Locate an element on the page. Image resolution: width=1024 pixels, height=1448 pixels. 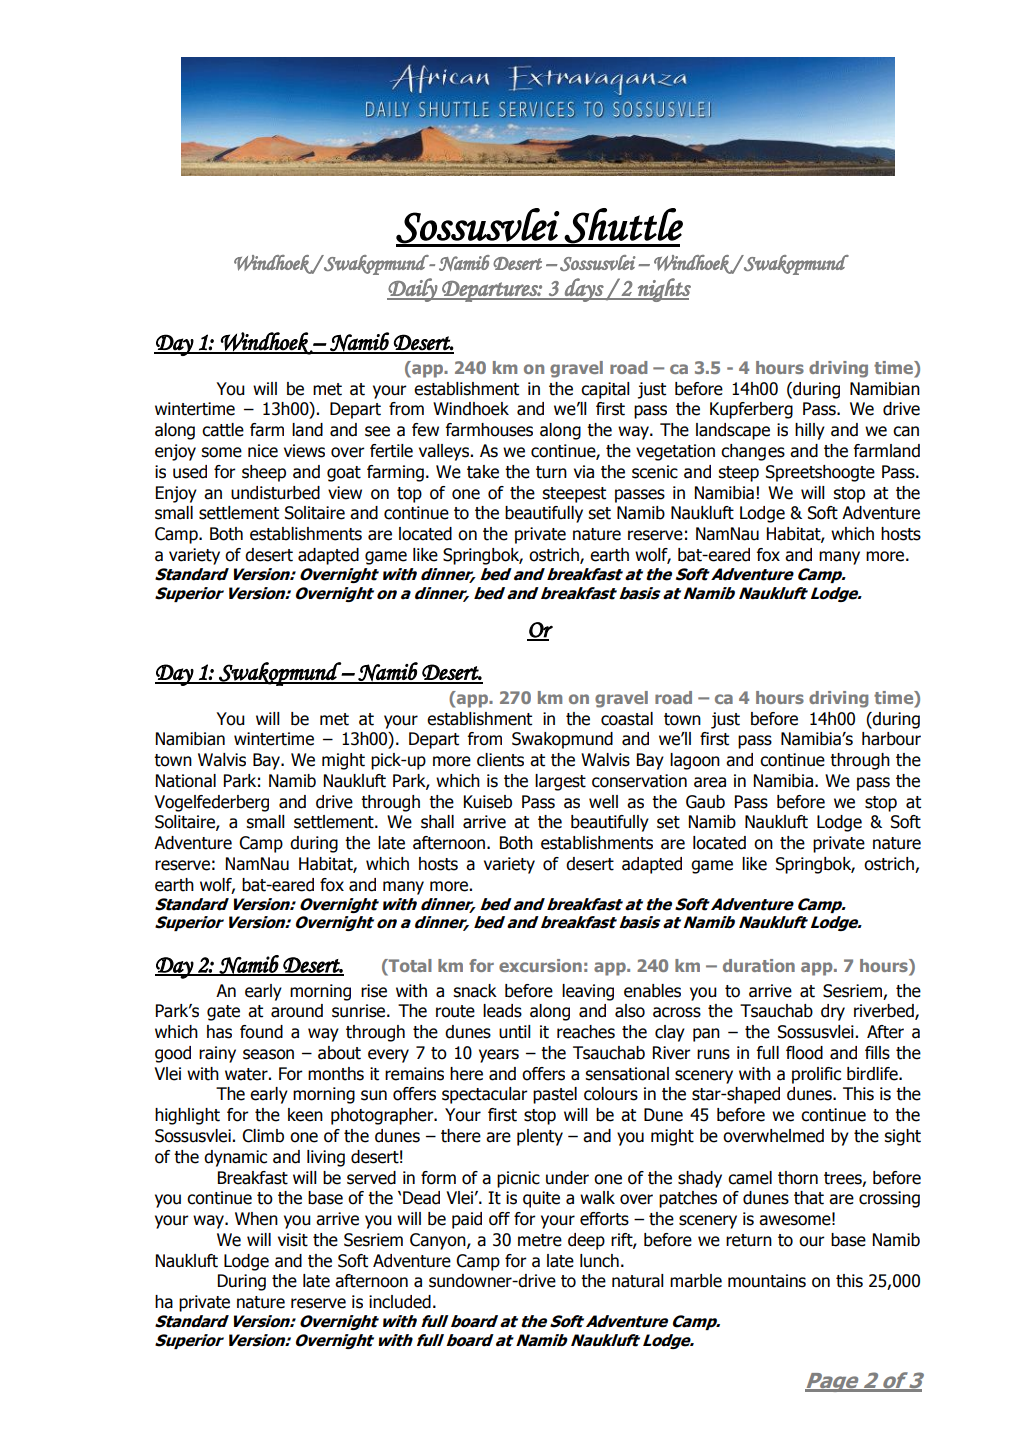
largest is located at coordinates (560, 782).
